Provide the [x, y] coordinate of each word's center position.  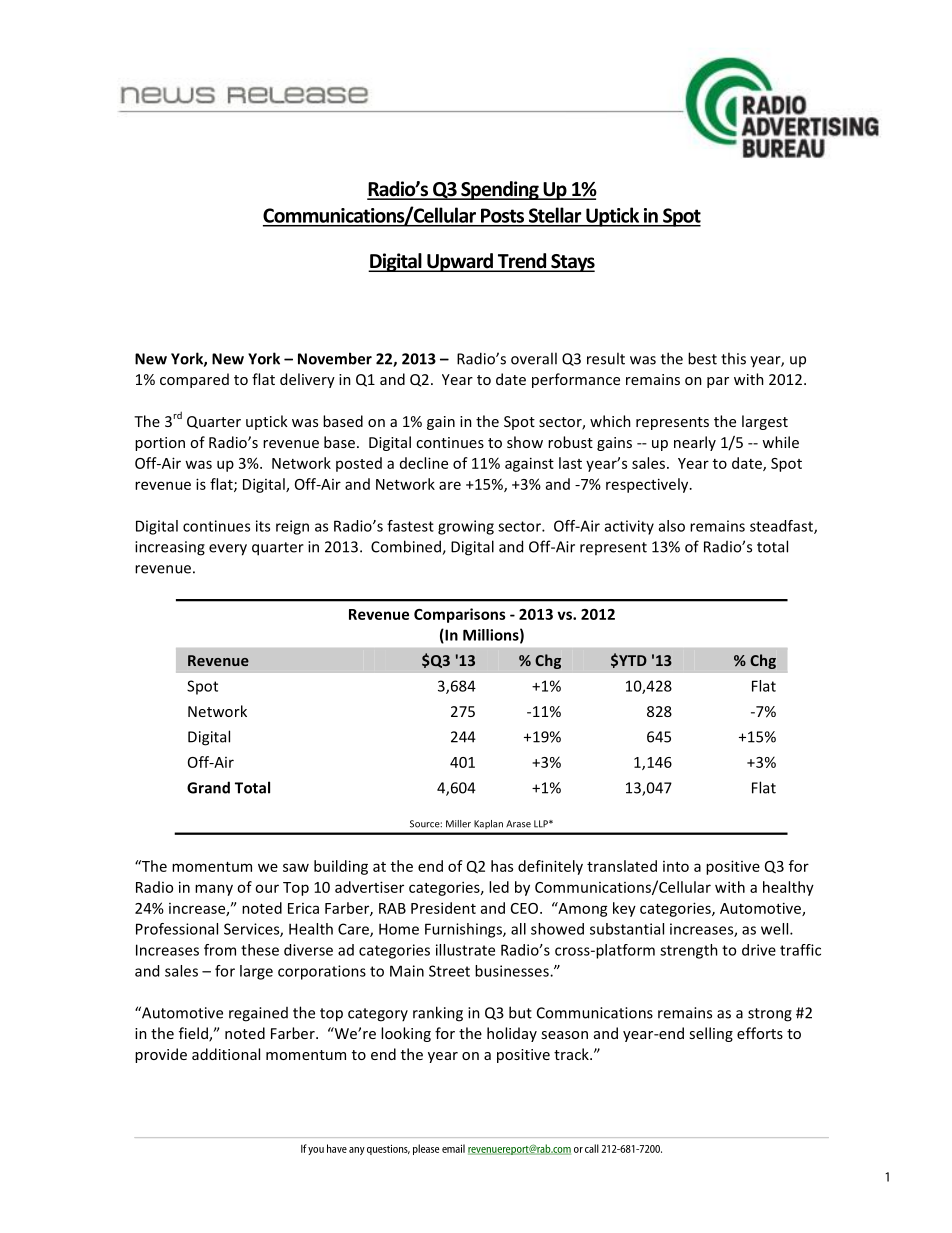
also [672, 526]
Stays [572, 263]
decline [424, 463]
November [335, 358]
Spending [500, 190]
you [316, 1151]
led [499, 887]
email [453, 1148]
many [214, 890]
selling [711, 1034]
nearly [695, 443]
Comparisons [460, 615]
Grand [208, 787]
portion [160, 444]
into [676, 866]
